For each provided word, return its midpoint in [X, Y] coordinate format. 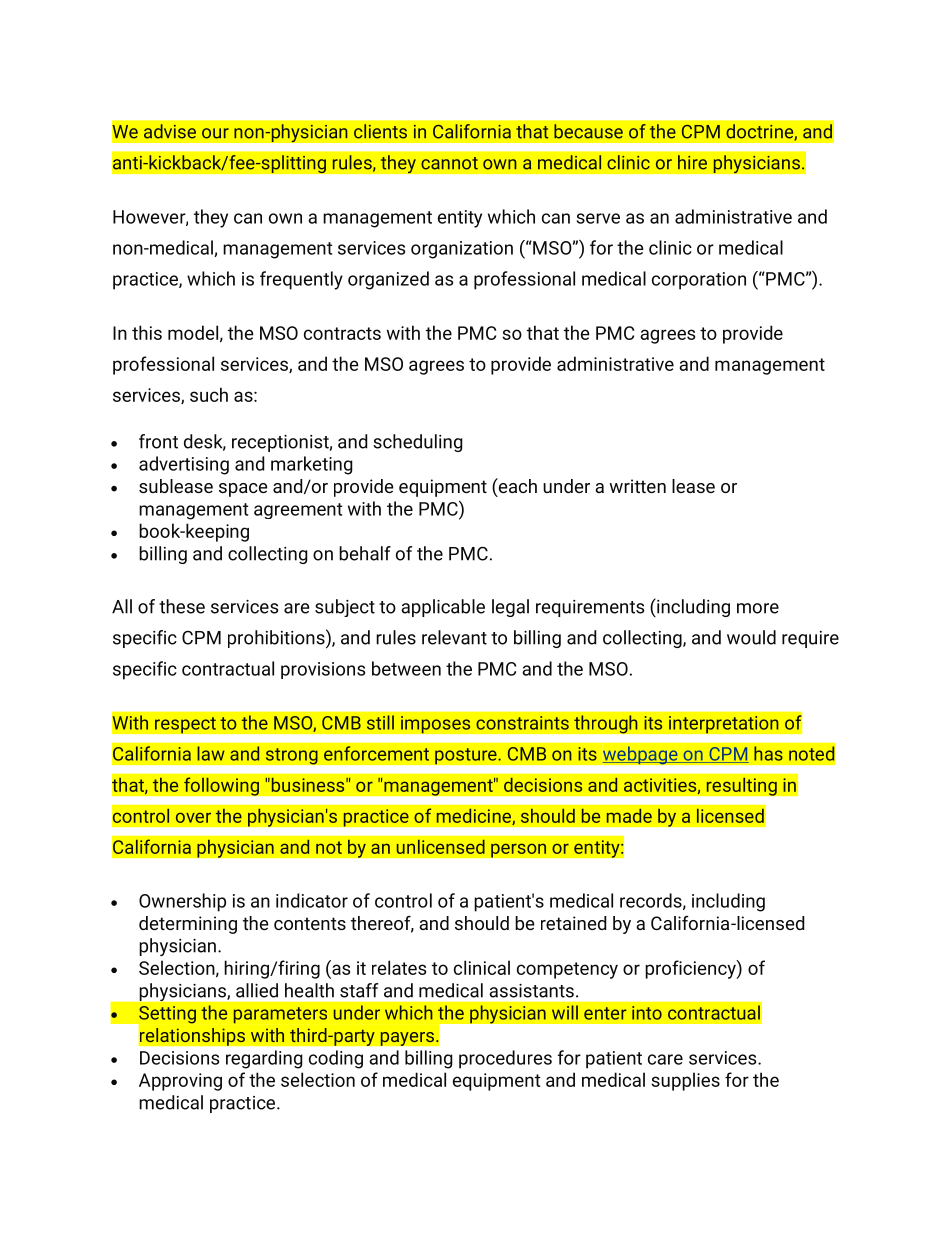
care [665, 1059]
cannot [449, 163]
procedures [505, 1059]
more [758, 608]
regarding [264, 1059]
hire [692, 162]
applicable [443, 608]
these [182, 606]
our [215, 133]
